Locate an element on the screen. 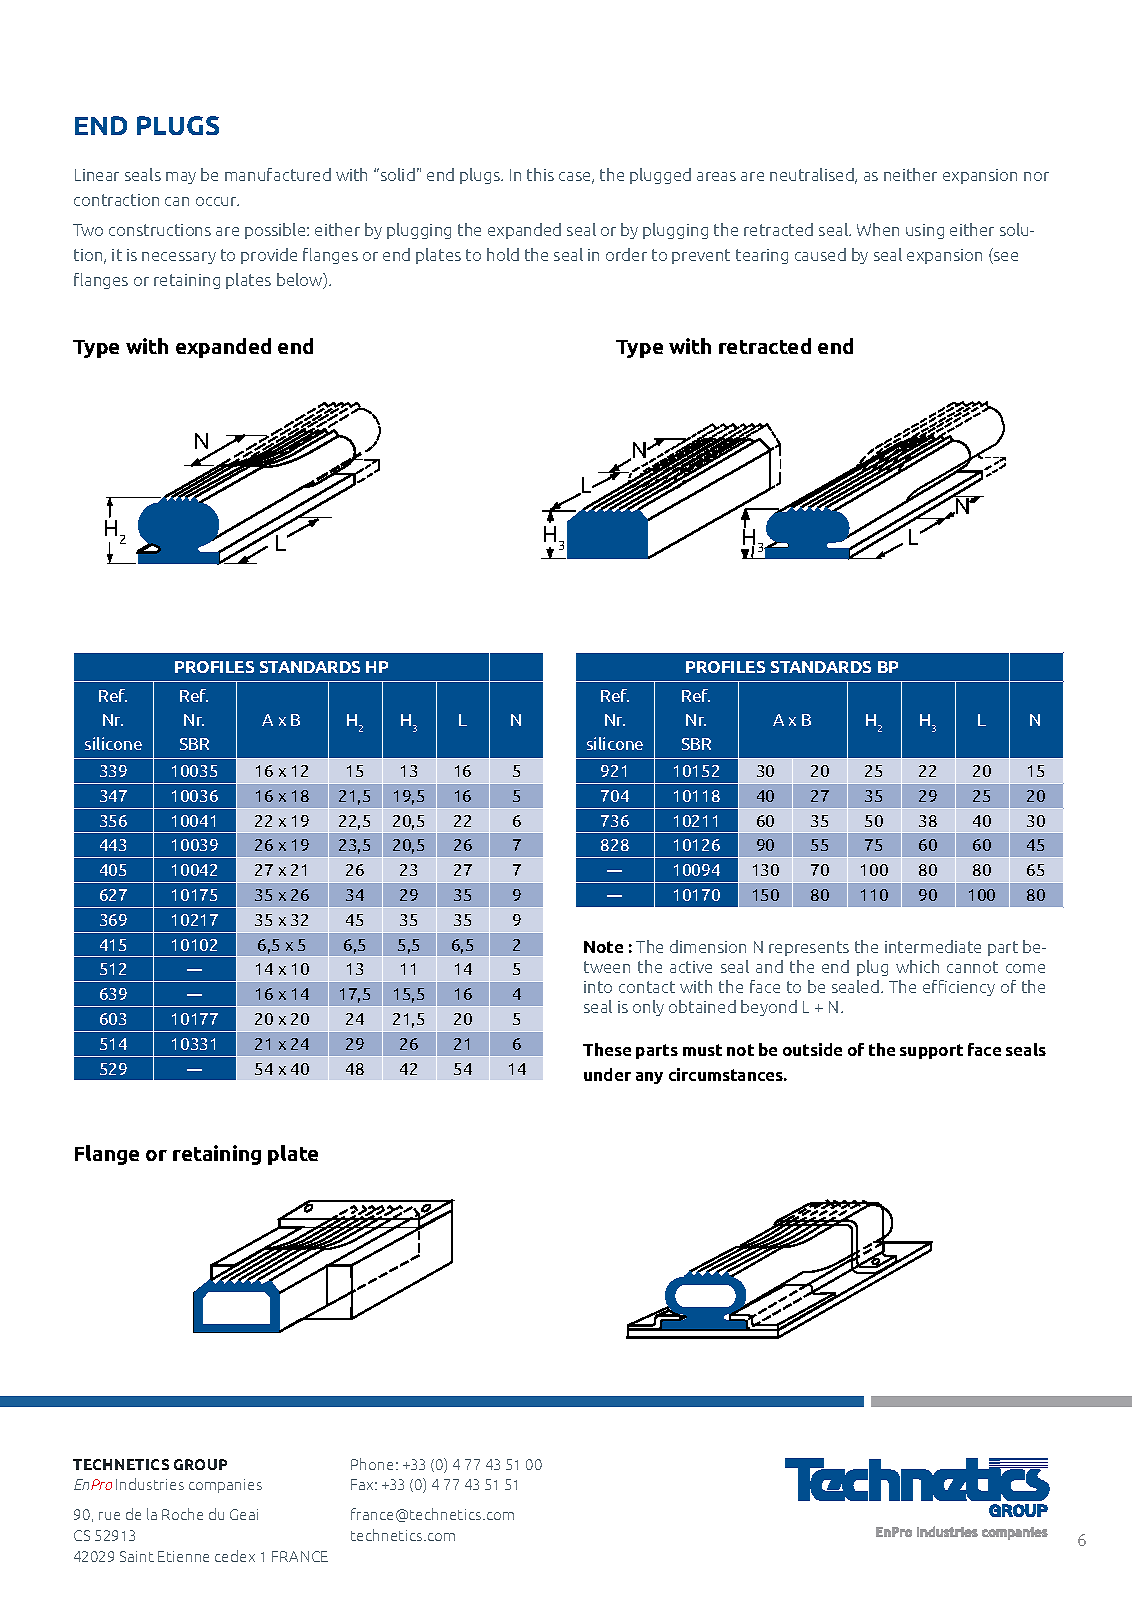 This screenshot has width=1132, height=1601. necessary is located at coordinates (179, 258).
